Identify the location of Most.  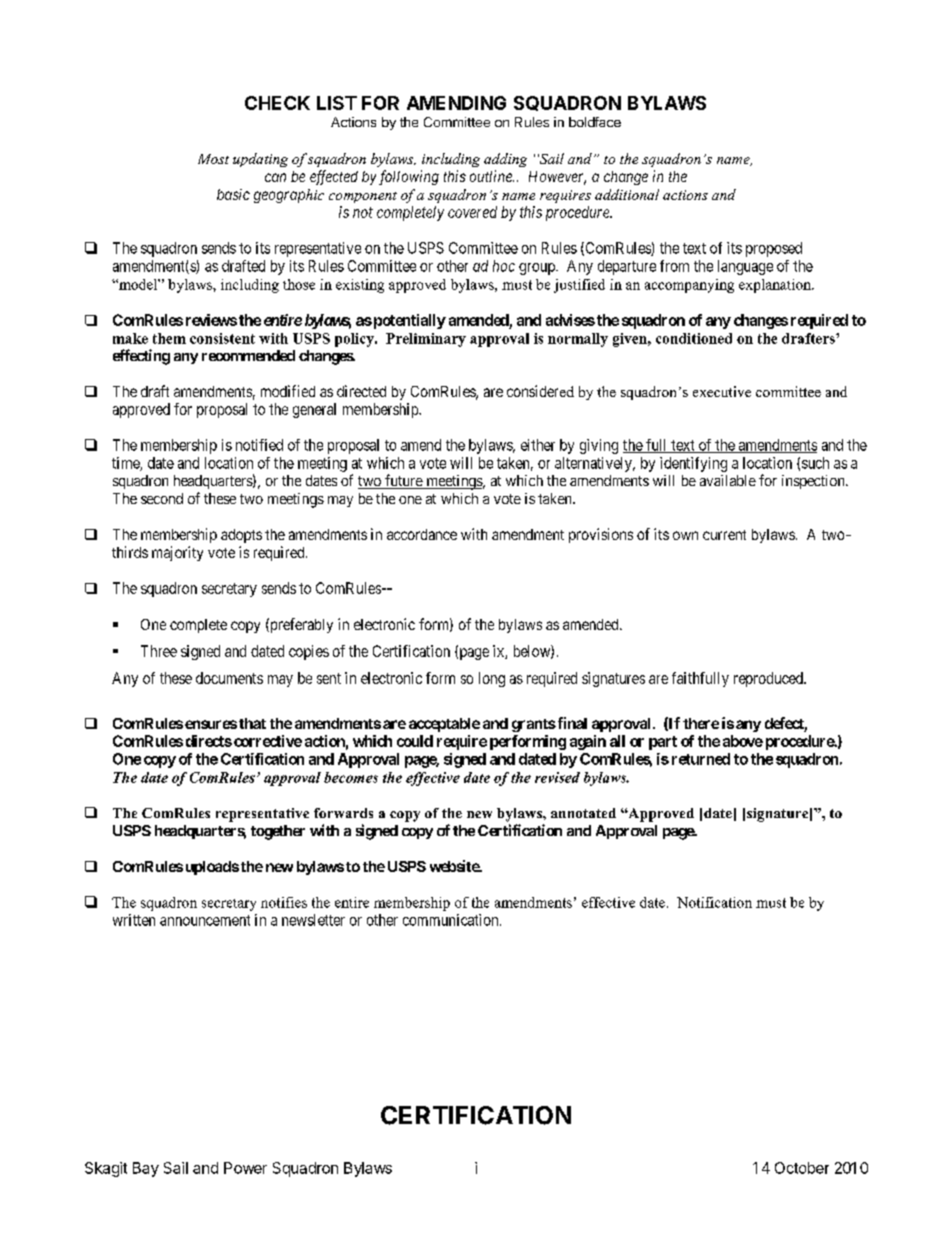
(213, 159).
